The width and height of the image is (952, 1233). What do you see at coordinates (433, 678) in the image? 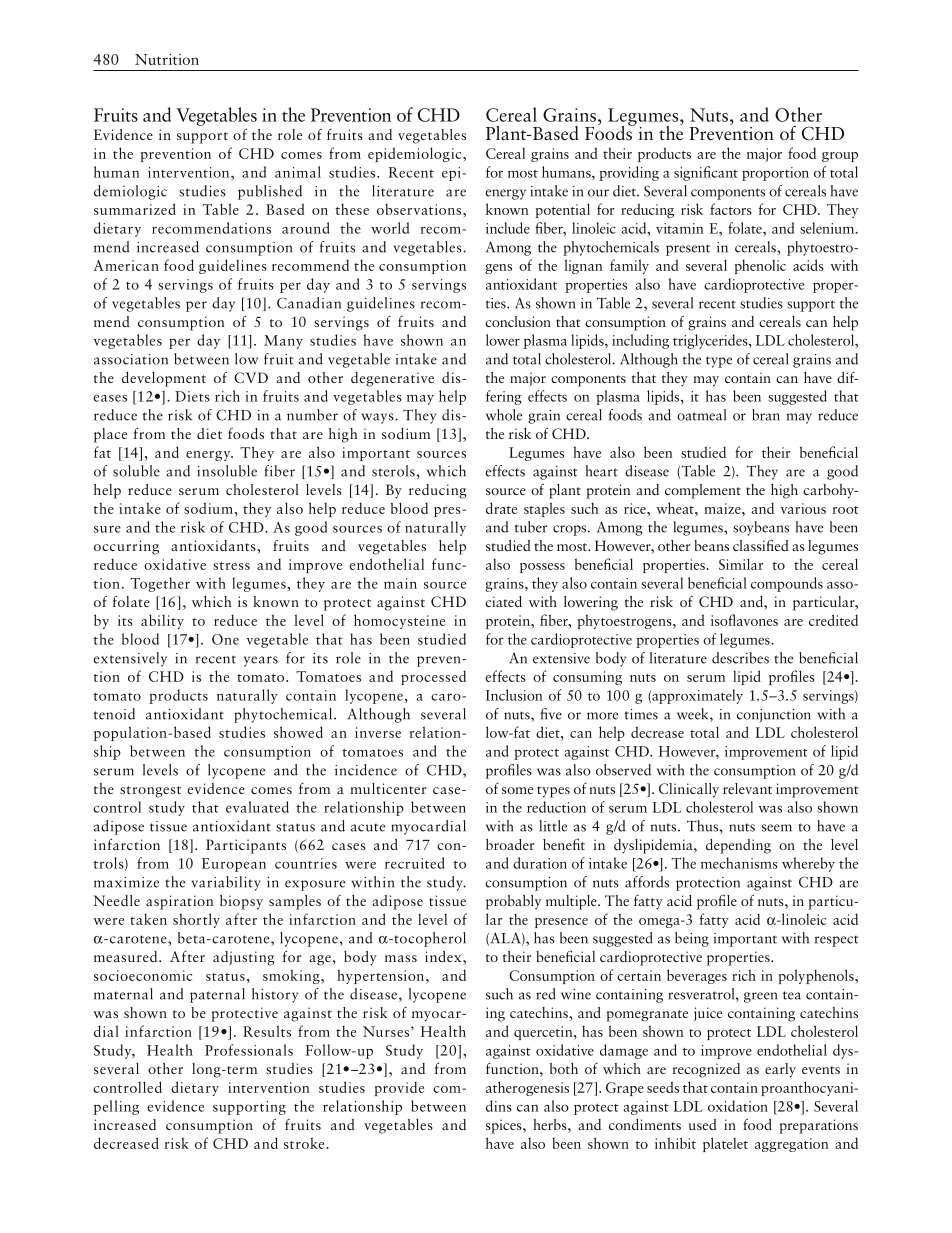
I see `processed` at bounding box center [433, 678].
